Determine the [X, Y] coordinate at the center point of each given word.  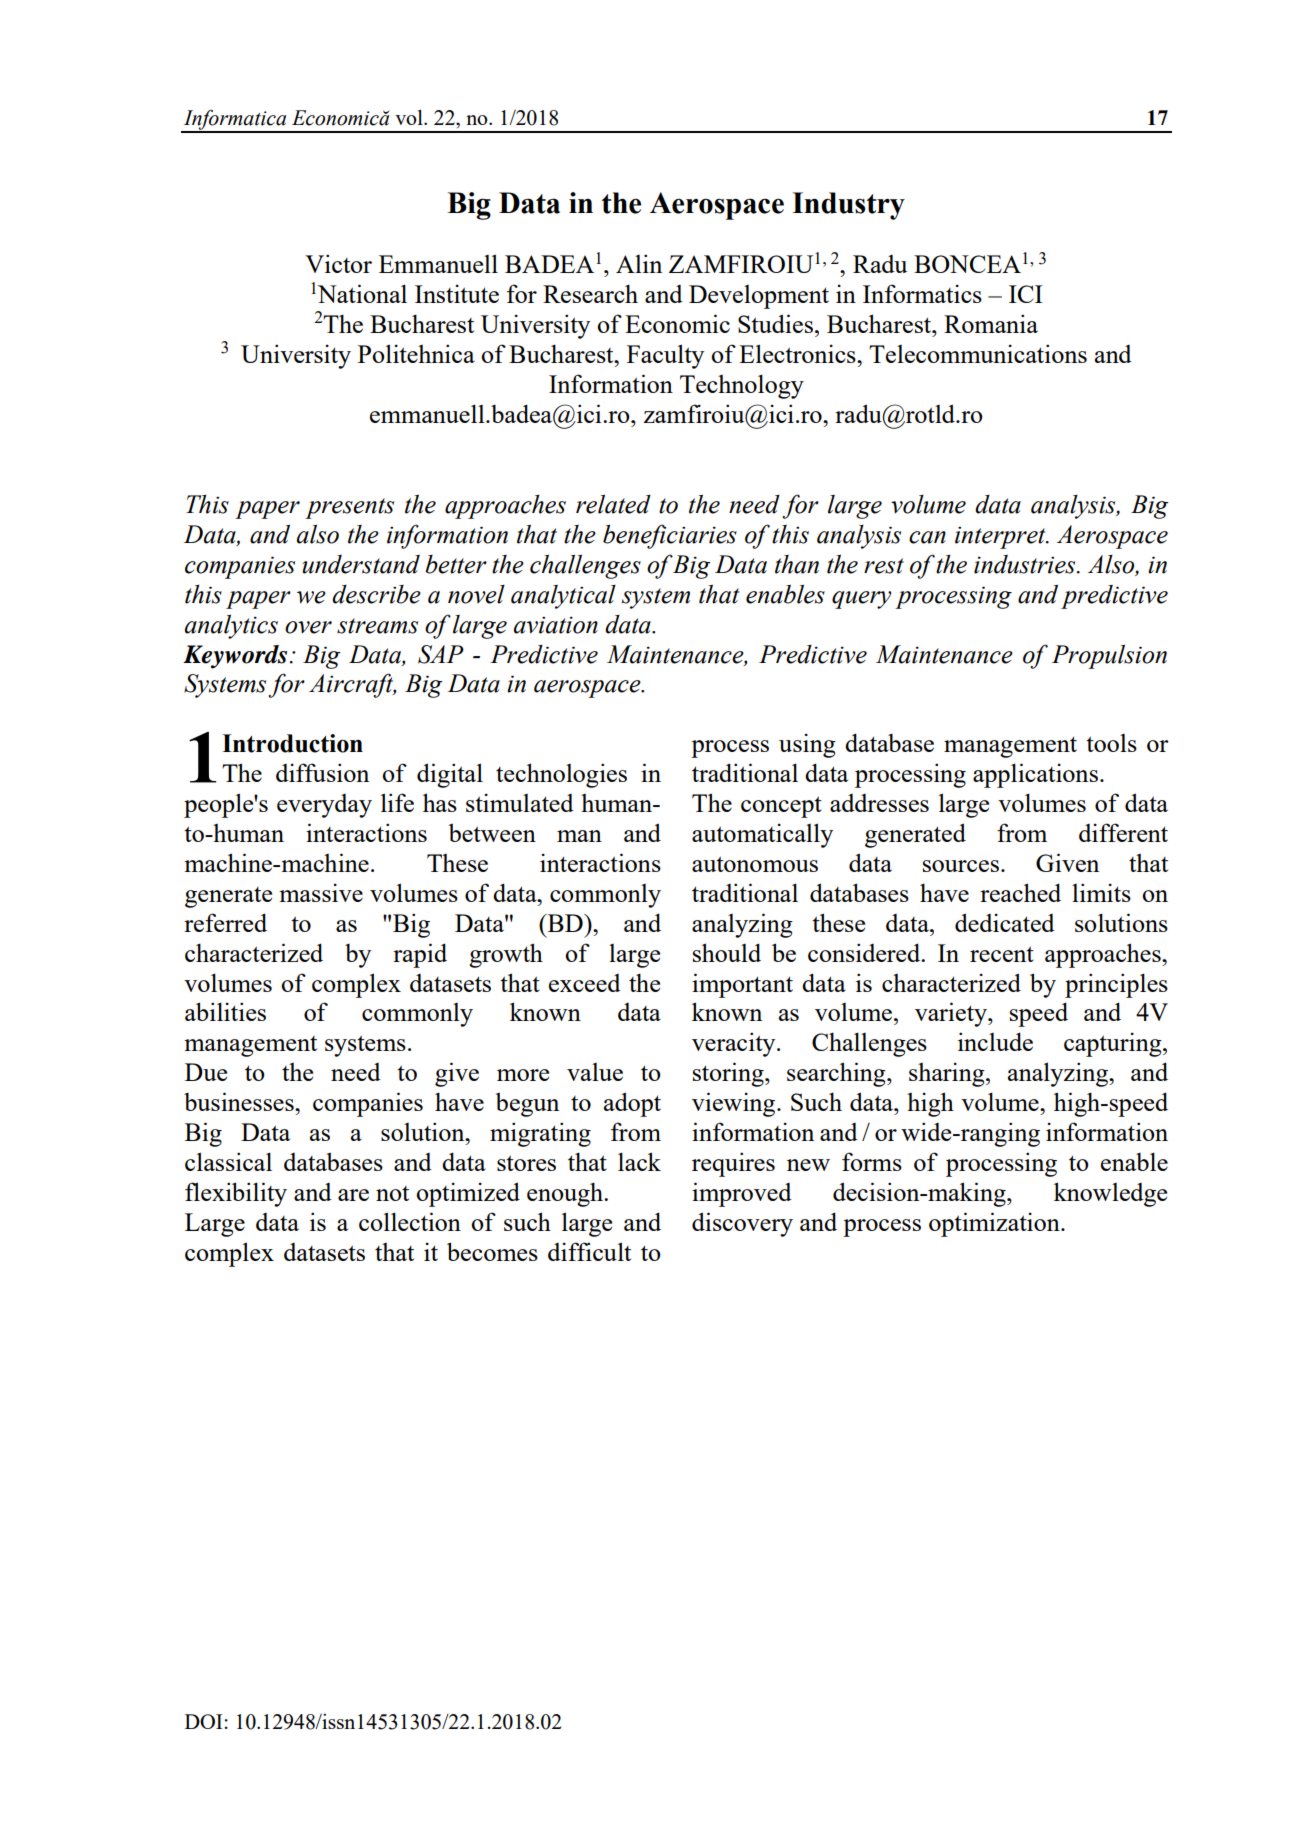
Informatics [922, 293]
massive [321, 892]
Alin [639, 263]
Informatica [235, 120]
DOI [203, 1721]
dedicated [1005, 922]
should [727, 952]
